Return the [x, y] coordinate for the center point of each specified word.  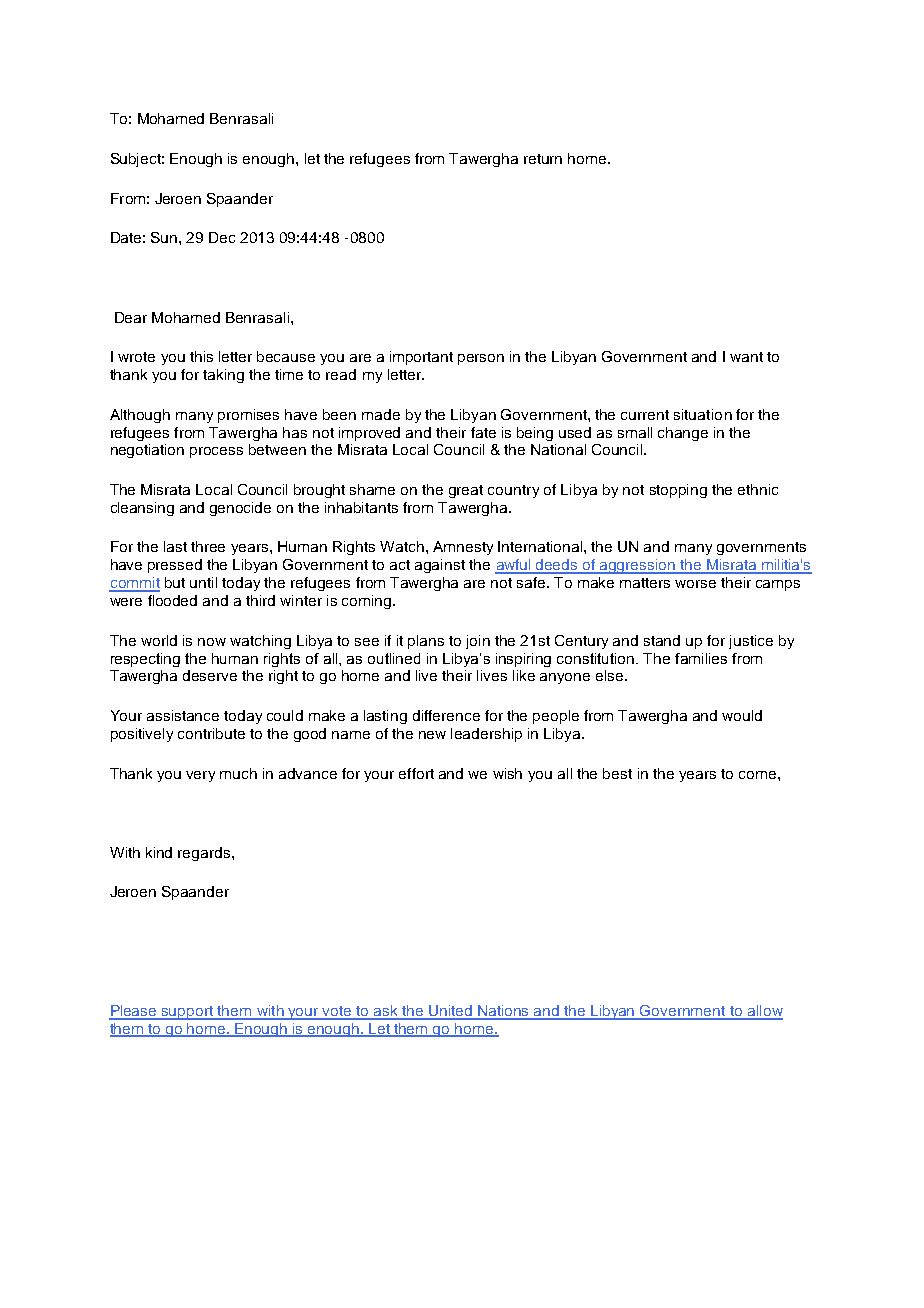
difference [446, 715]
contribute [211, 733]
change [683, 434]
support [187, 1013]
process [216, 452]
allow [764, 1012]
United [451, 1012]
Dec [222, 237]
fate [483, 432]
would [742, 715]
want [746, 357]
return [543, 159]
